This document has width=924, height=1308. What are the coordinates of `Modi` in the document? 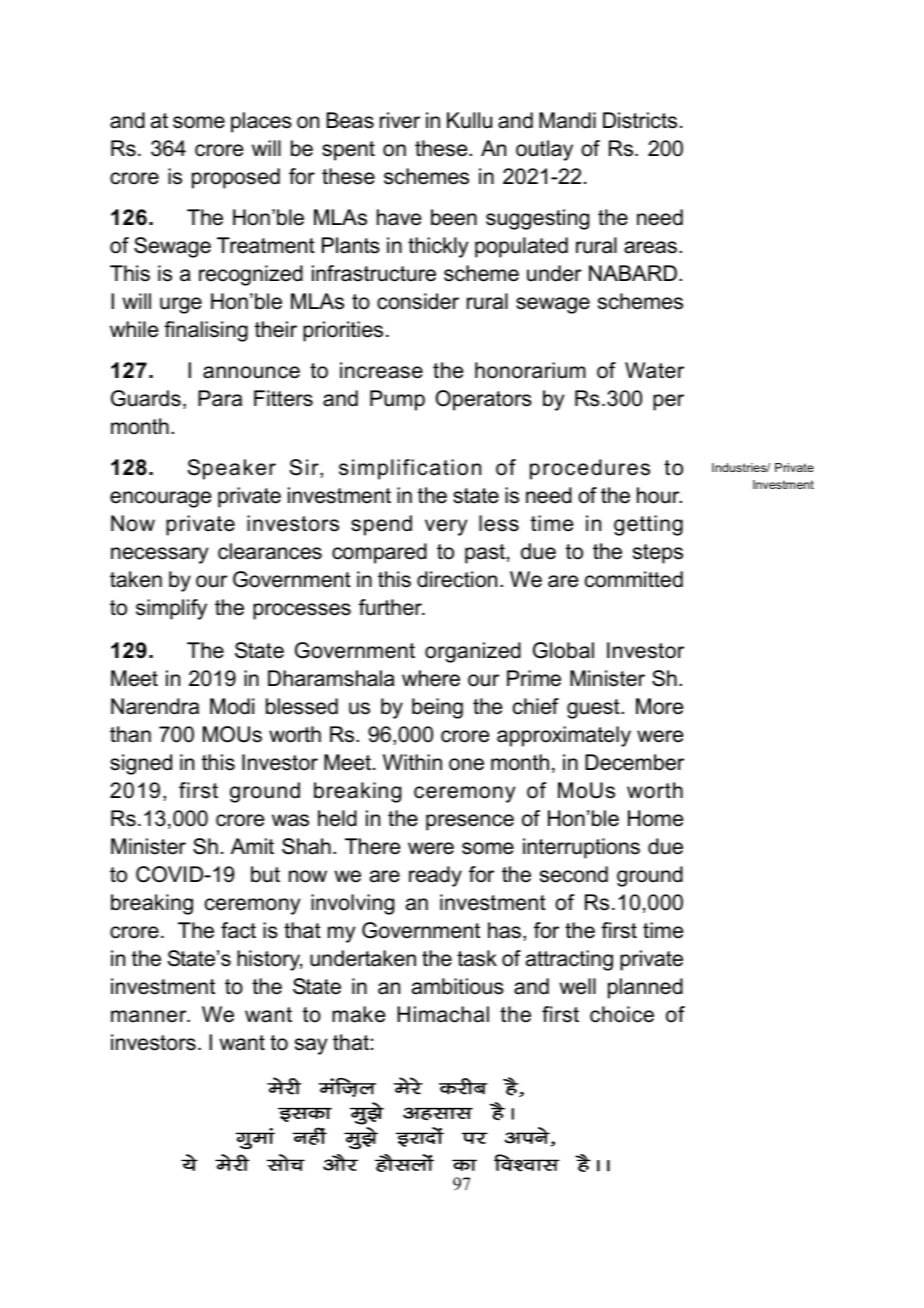 It's located at (232, 706).
